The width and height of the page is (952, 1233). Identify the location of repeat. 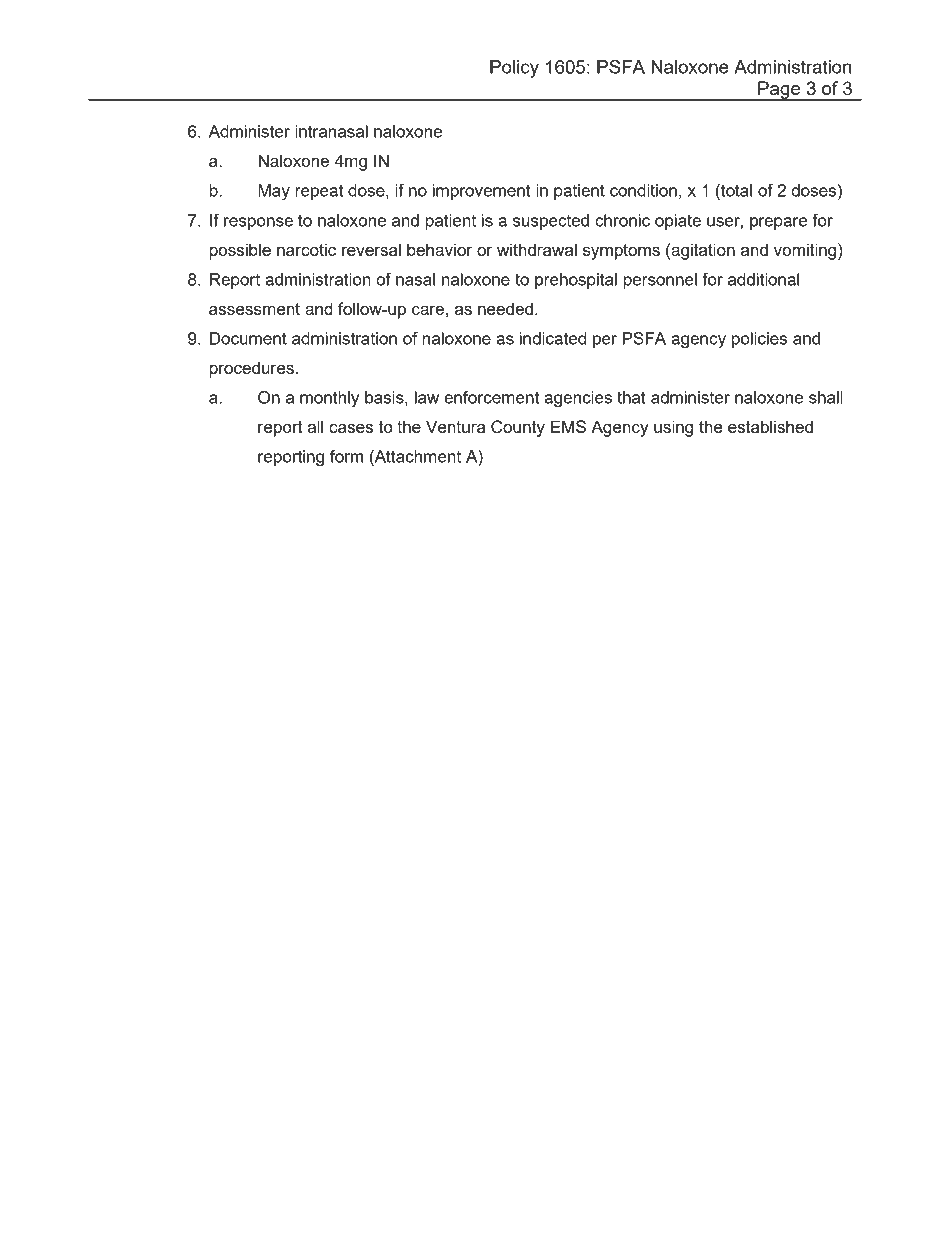
(319, 192).
